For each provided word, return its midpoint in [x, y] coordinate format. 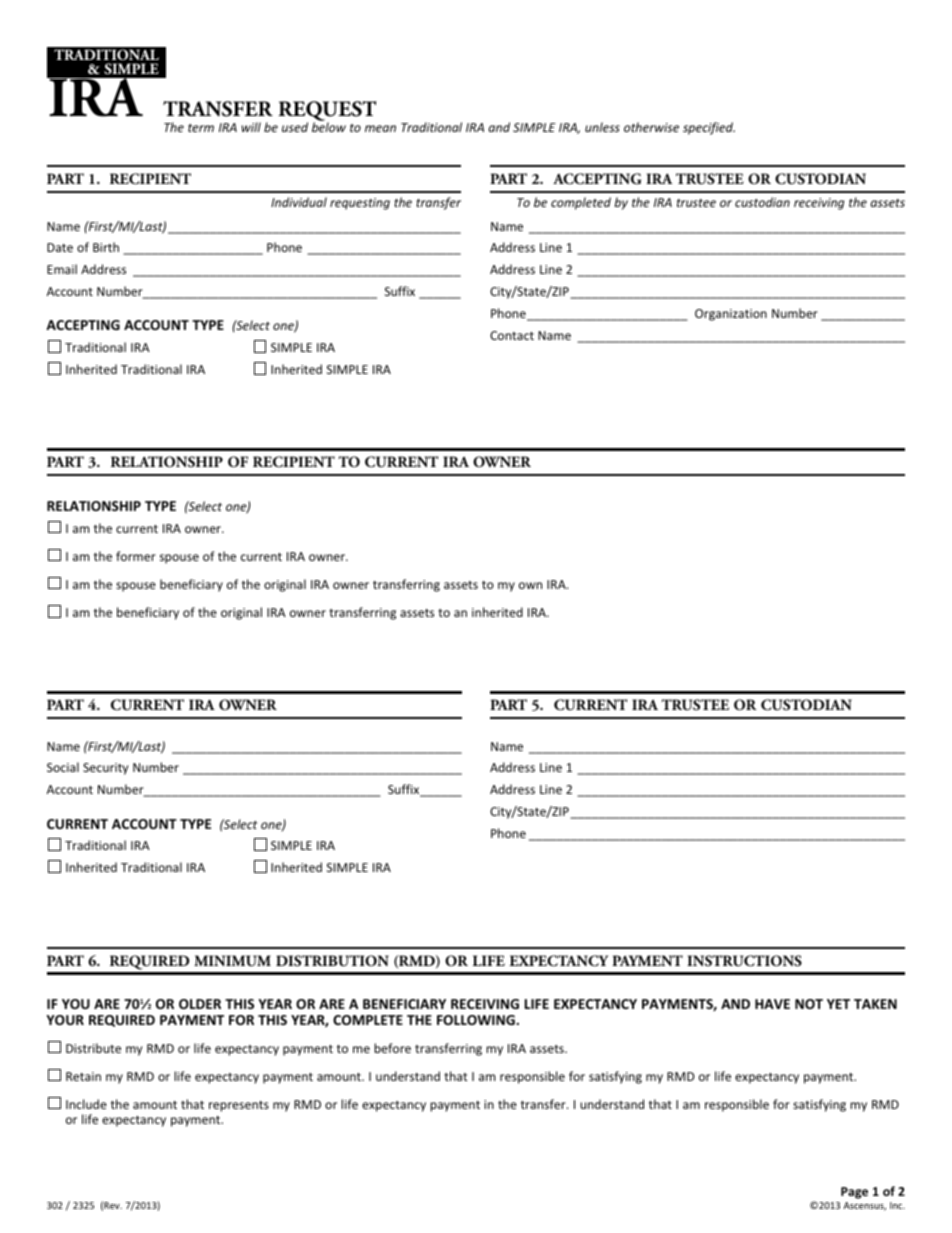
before [392, 1048]
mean [380, 128]
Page [854, 1193]
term [201, 128]
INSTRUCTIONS [744, 961]
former [136, 556]
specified [709, 128]
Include [86, 1104]
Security [105, 769]
